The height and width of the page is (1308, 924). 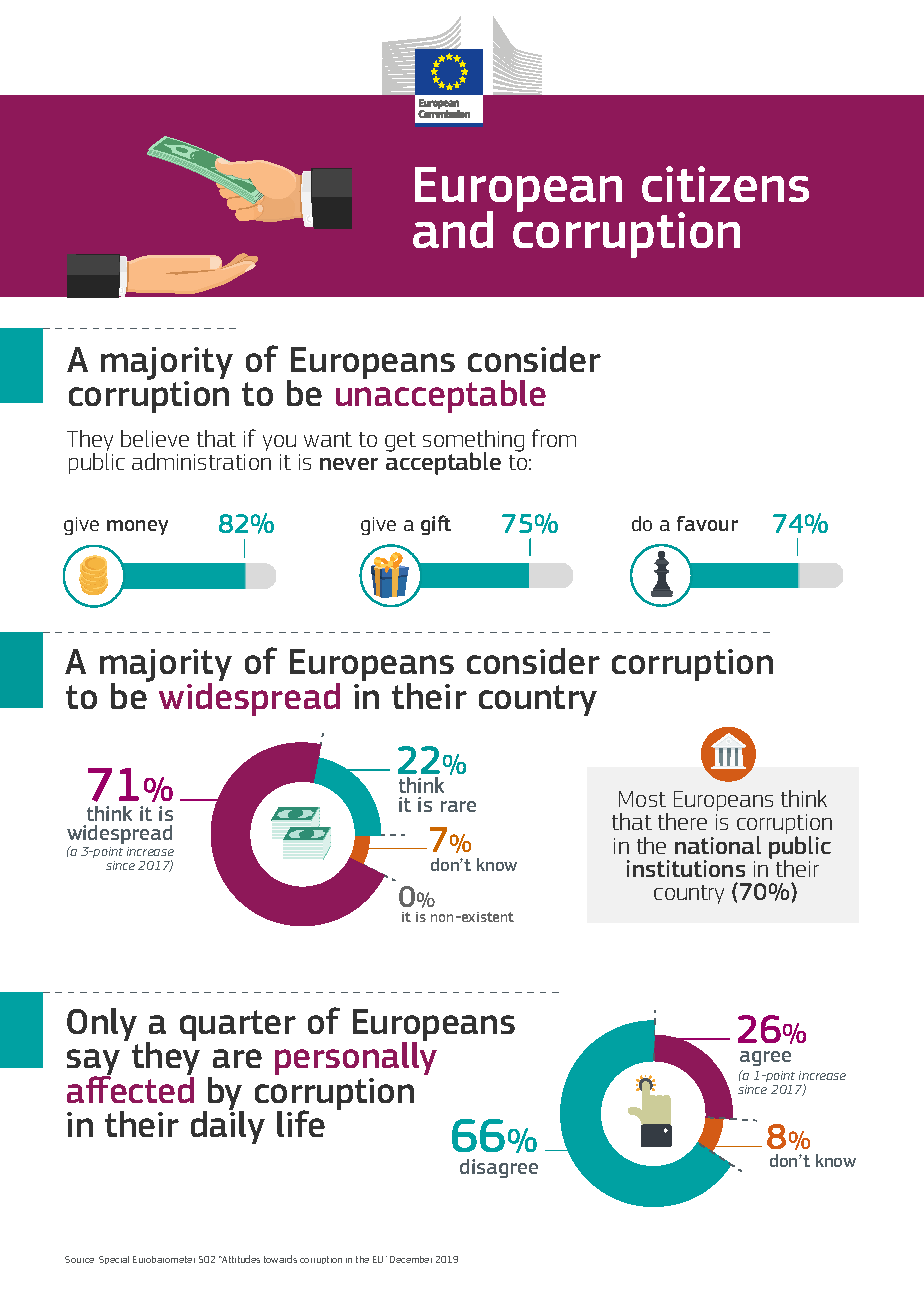 I want to click on rare, so click(x=458, y=806).
